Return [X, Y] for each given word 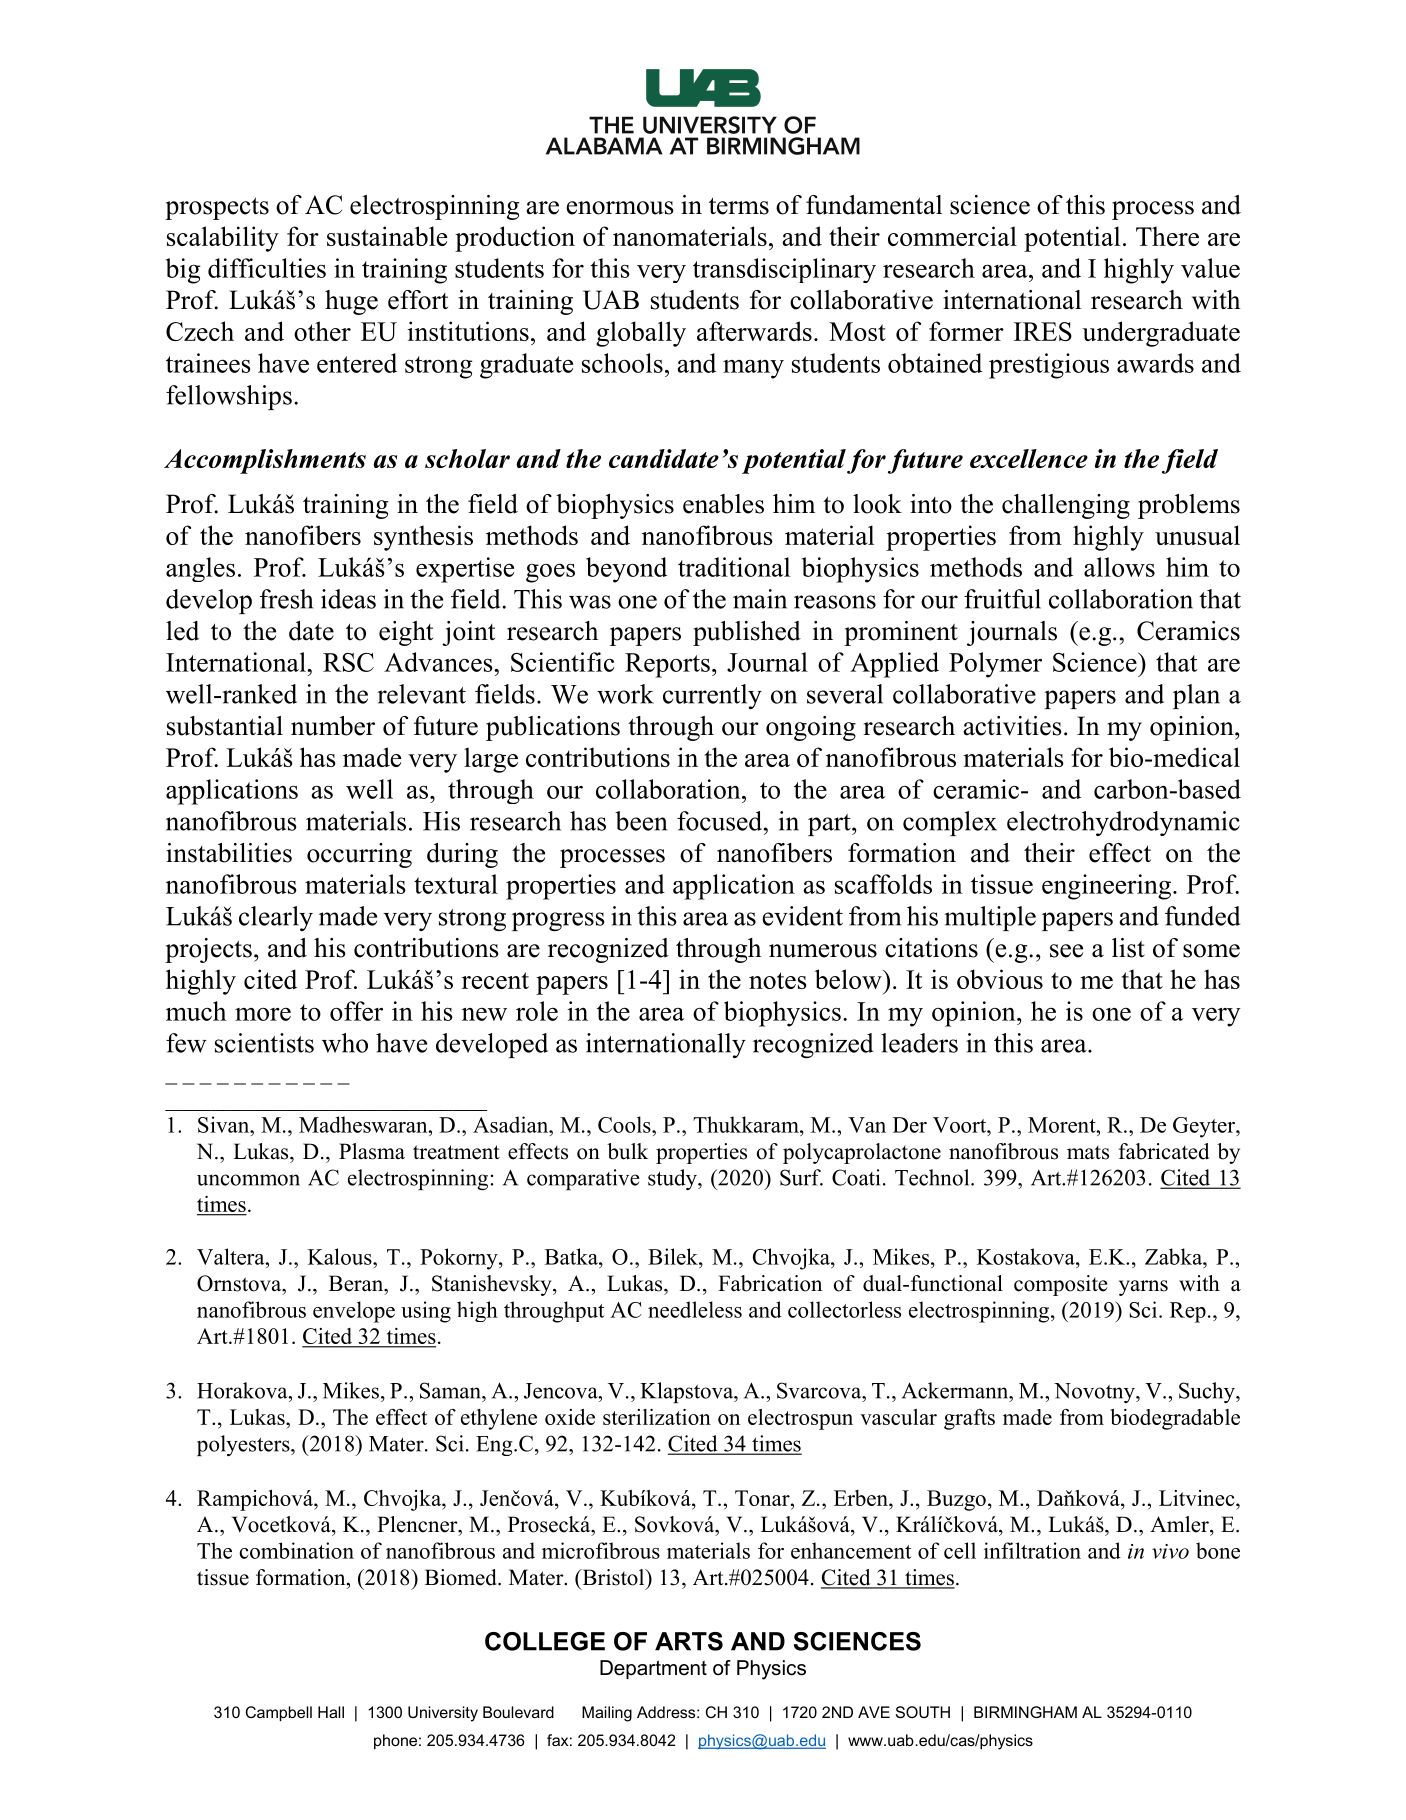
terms [739, 206]
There [1167, 236]
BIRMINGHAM [1025, 1712]
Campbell [279, 1714]
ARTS [689, 1641]
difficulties [267, 268]
